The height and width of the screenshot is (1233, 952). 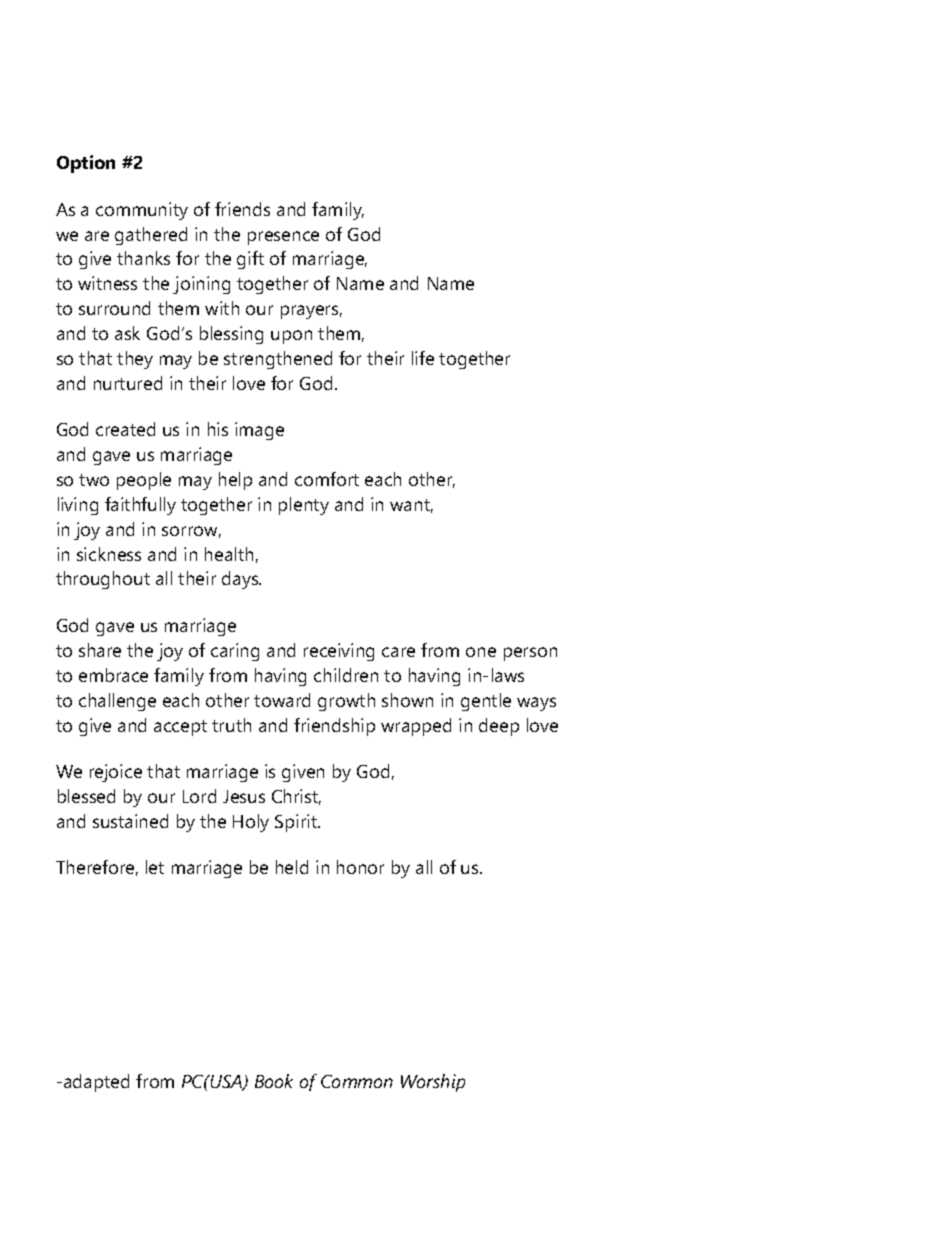 What do you see at coordinates (116, 773) in the screenshot?
I see `rejoice` at bounding box center [116, 773].
